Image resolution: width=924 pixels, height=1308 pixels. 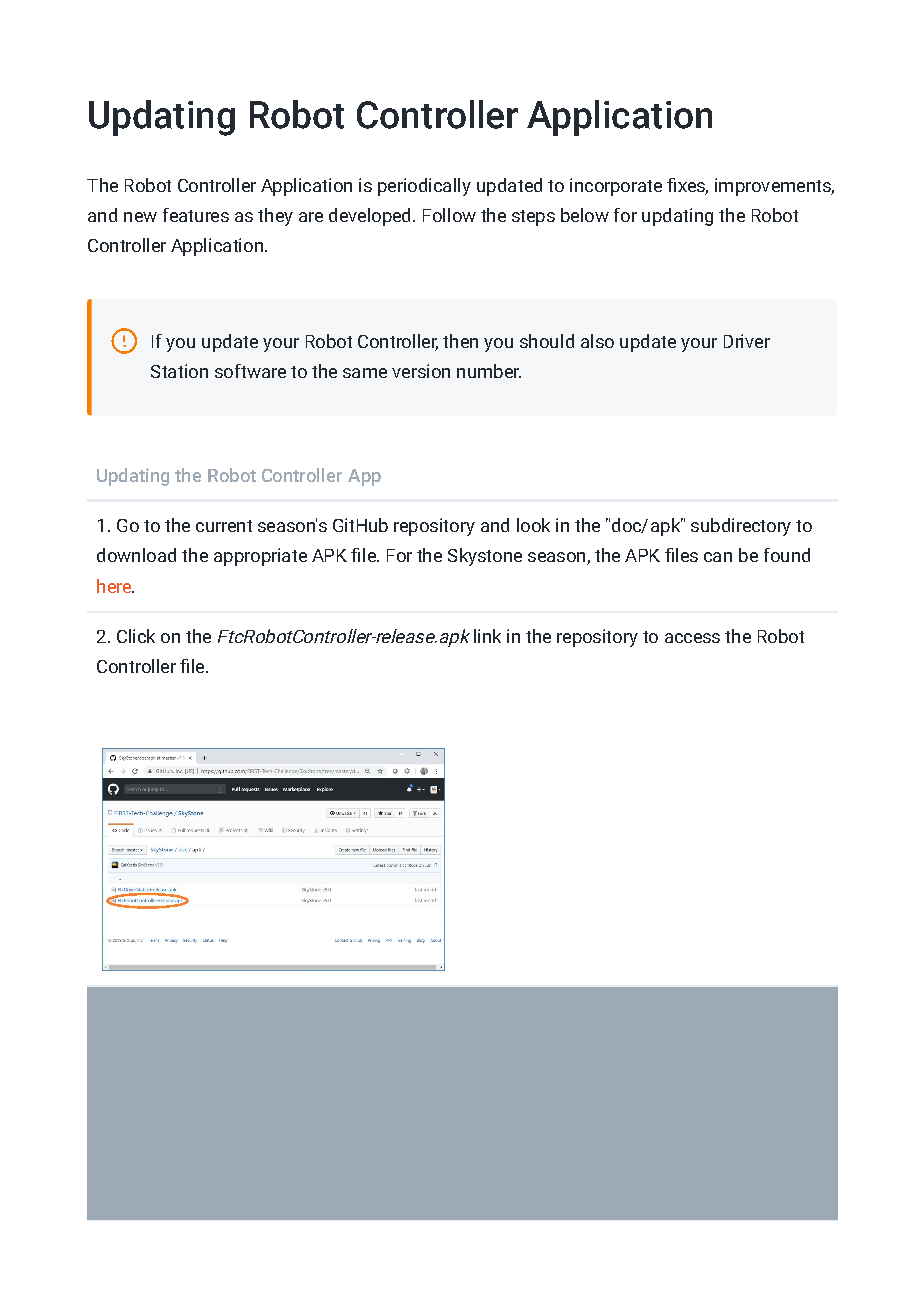 I want to click on new, so click(x=140, y=217).
